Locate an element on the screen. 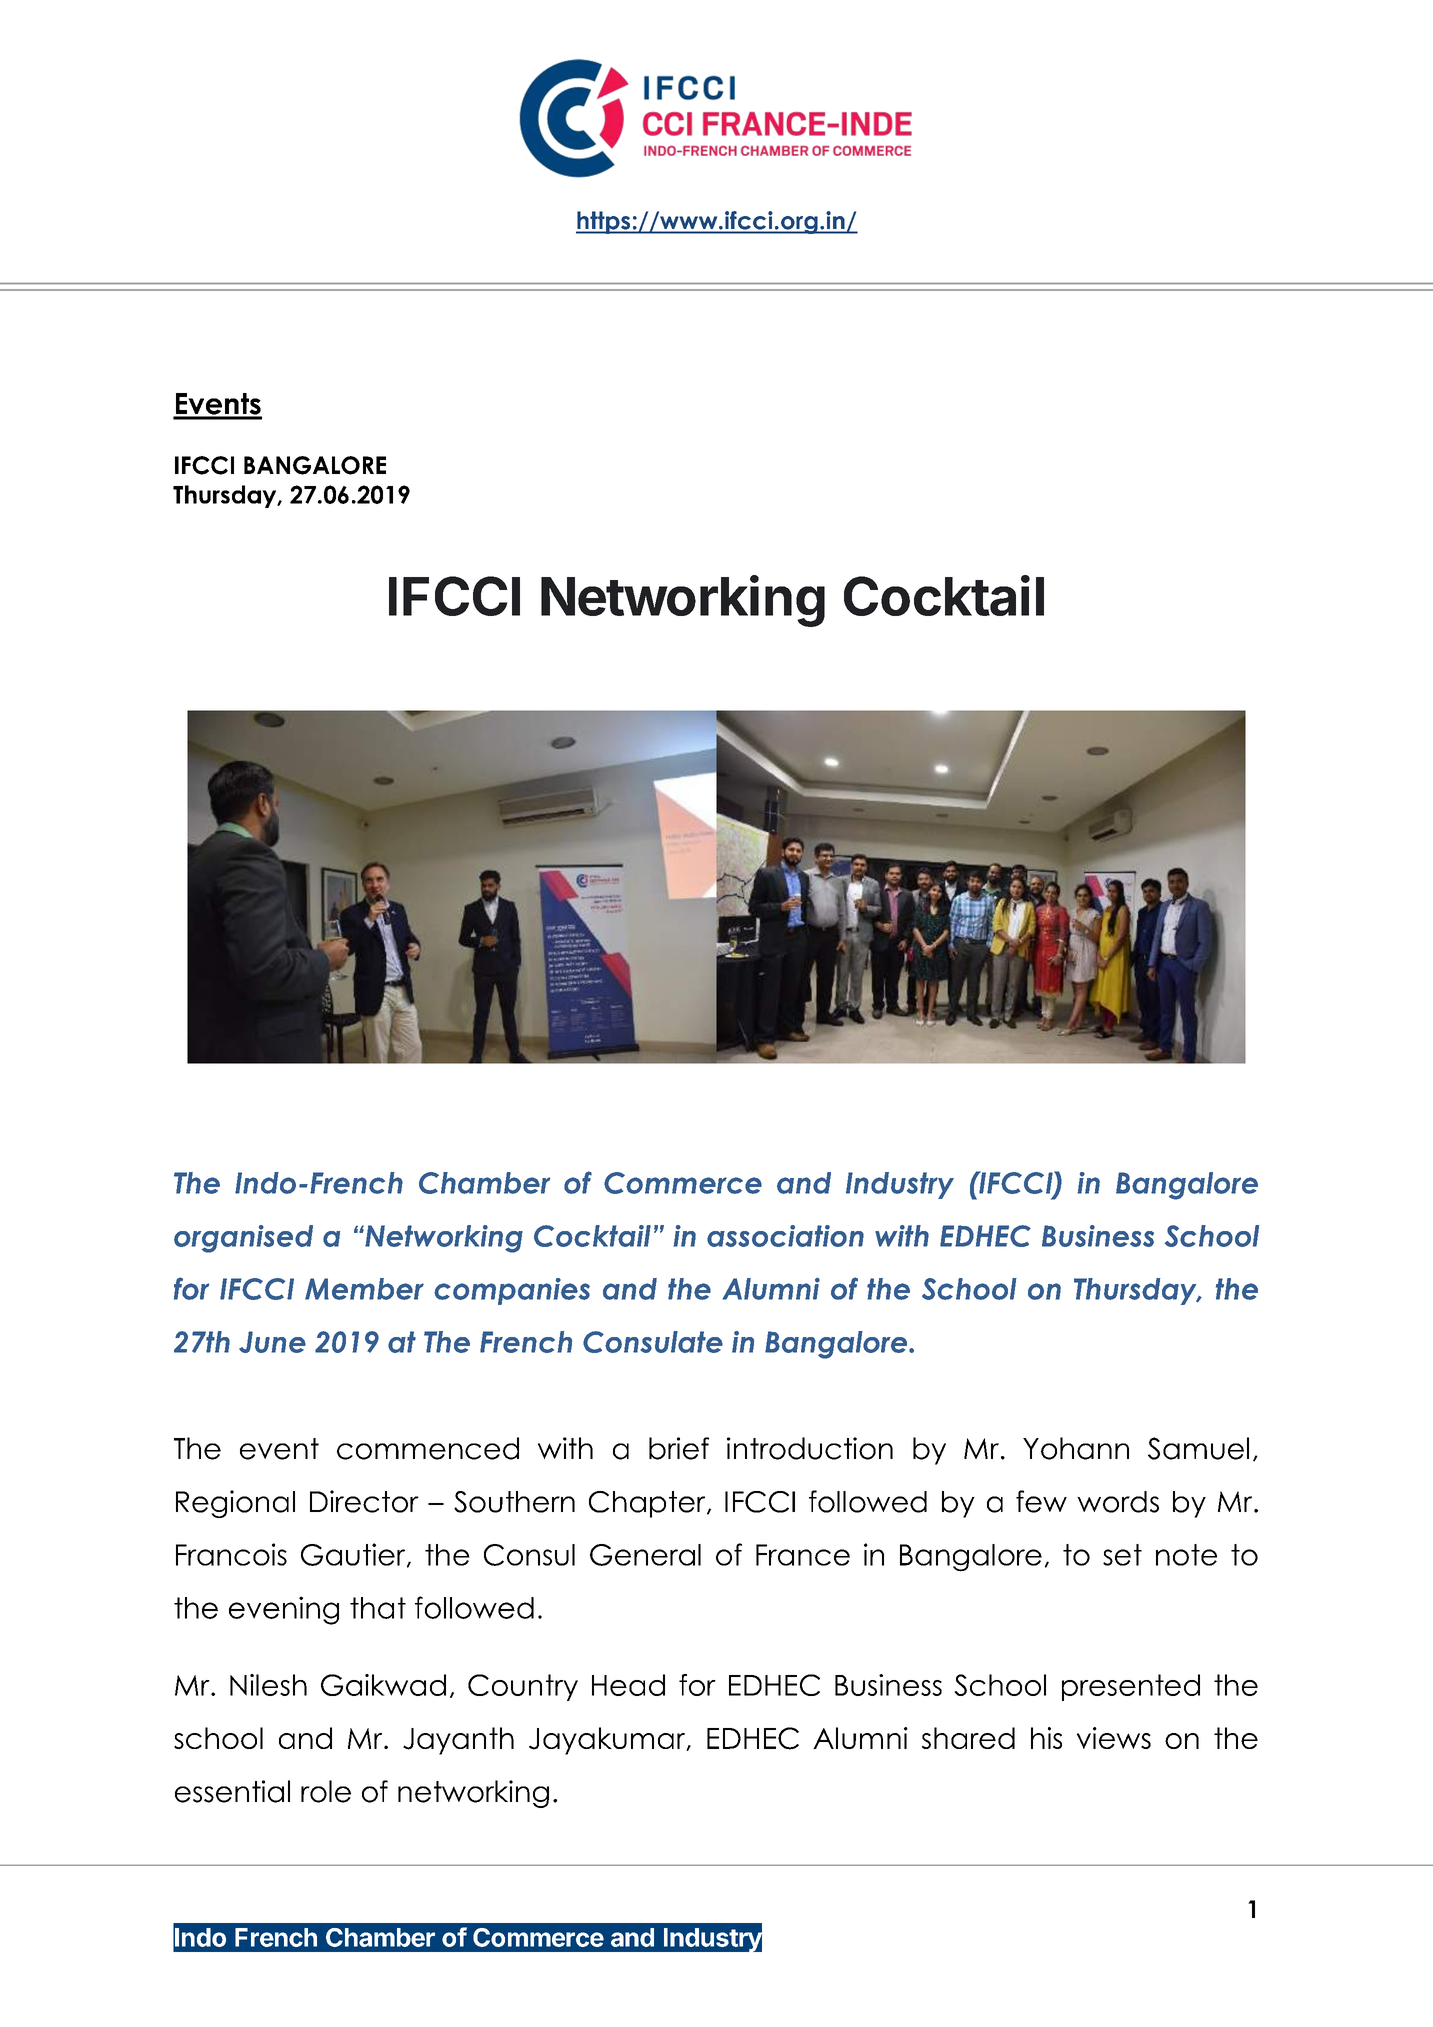  organised is located at coordinates (243, 1239).
